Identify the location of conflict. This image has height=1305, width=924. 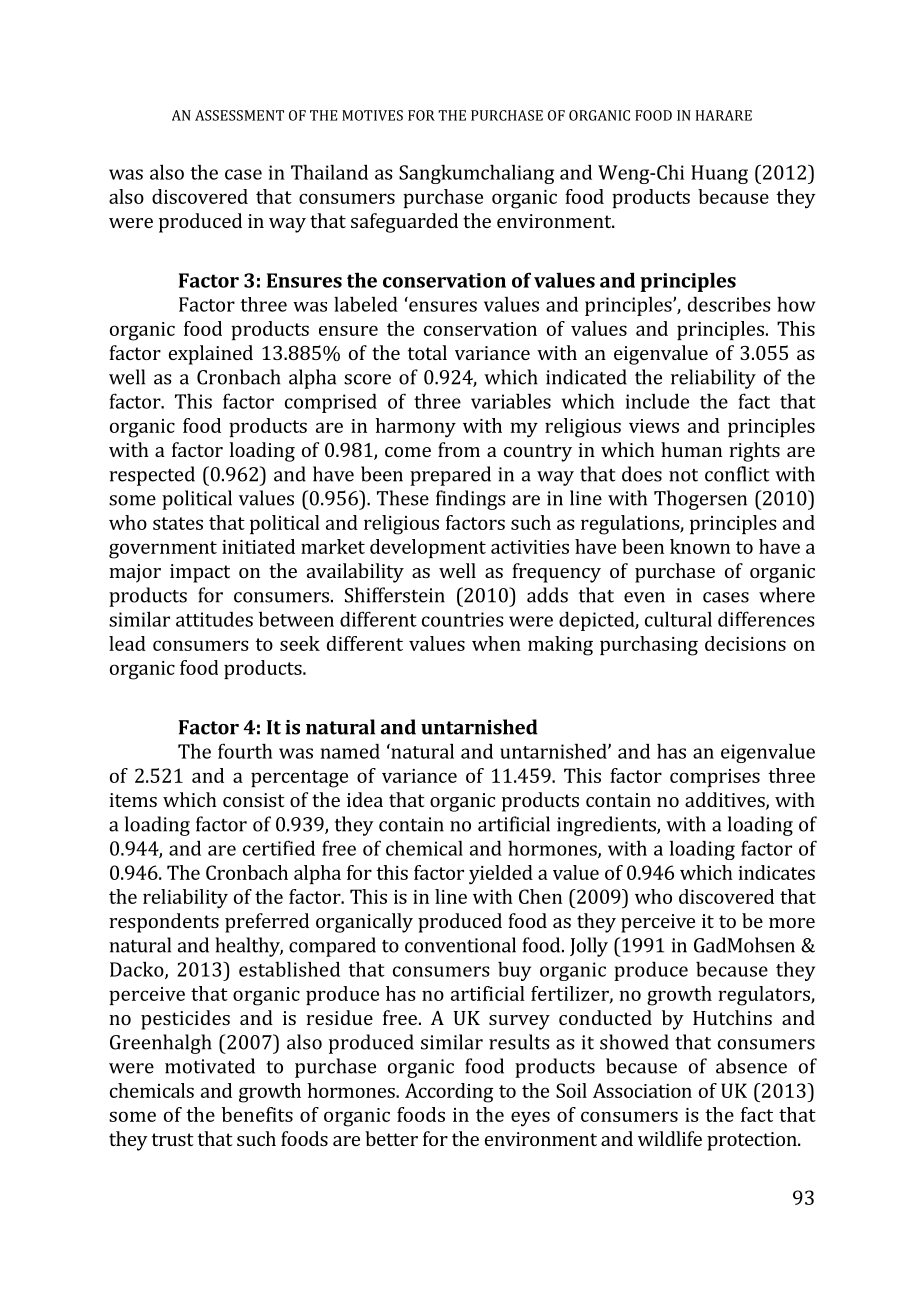
(737, 474).
